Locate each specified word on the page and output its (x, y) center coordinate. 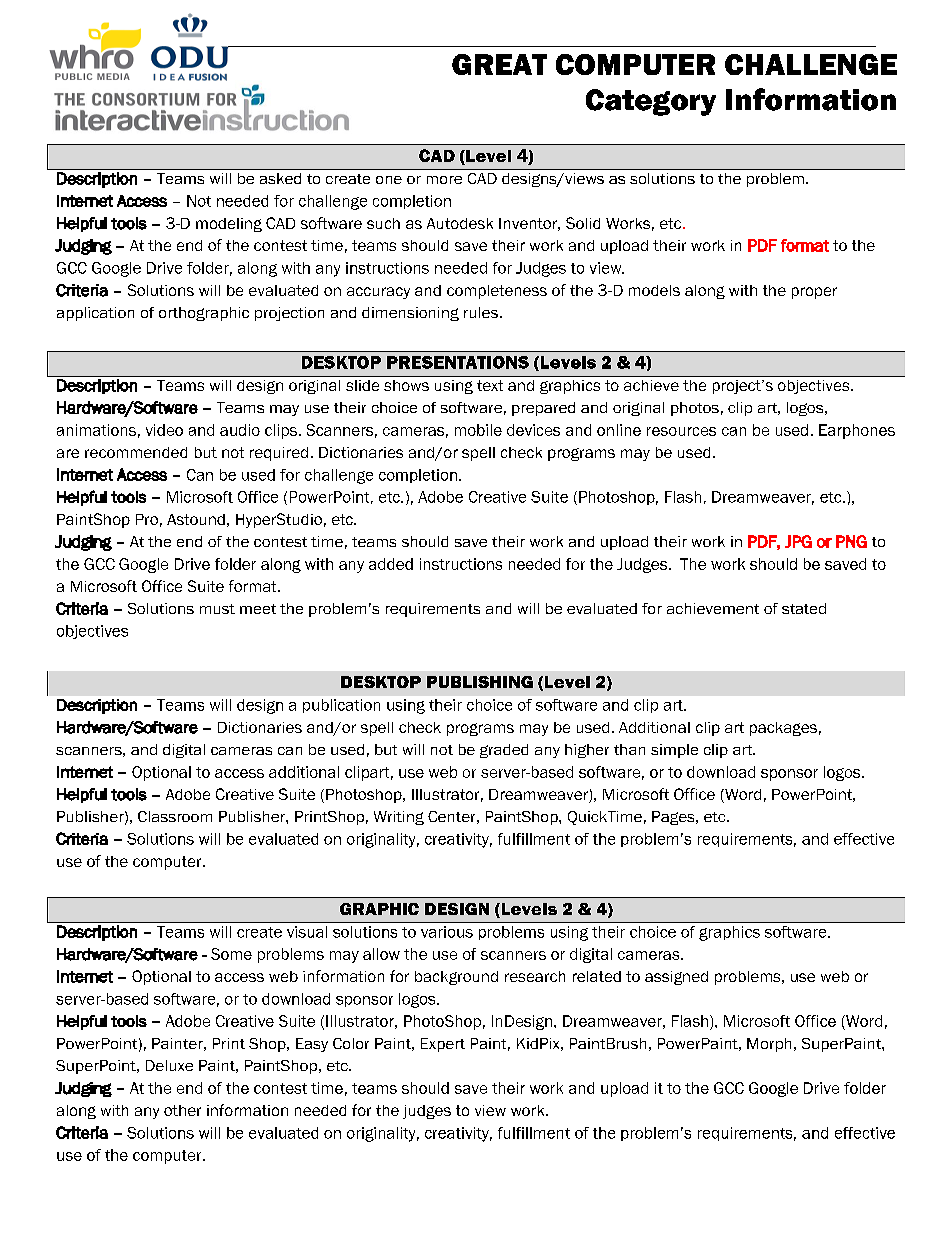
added (391, 564)
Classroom (175, 816)
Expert (443, 1045)
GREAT (499, 64)
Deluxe (169, 1065)
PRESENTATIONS (458, 362)
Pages (674, 818)
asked (280, 178)
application (95, 314)
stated (804, 608)
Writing (399, 818)
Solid (583, 223)
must (217, 609)
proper (814, 293)
